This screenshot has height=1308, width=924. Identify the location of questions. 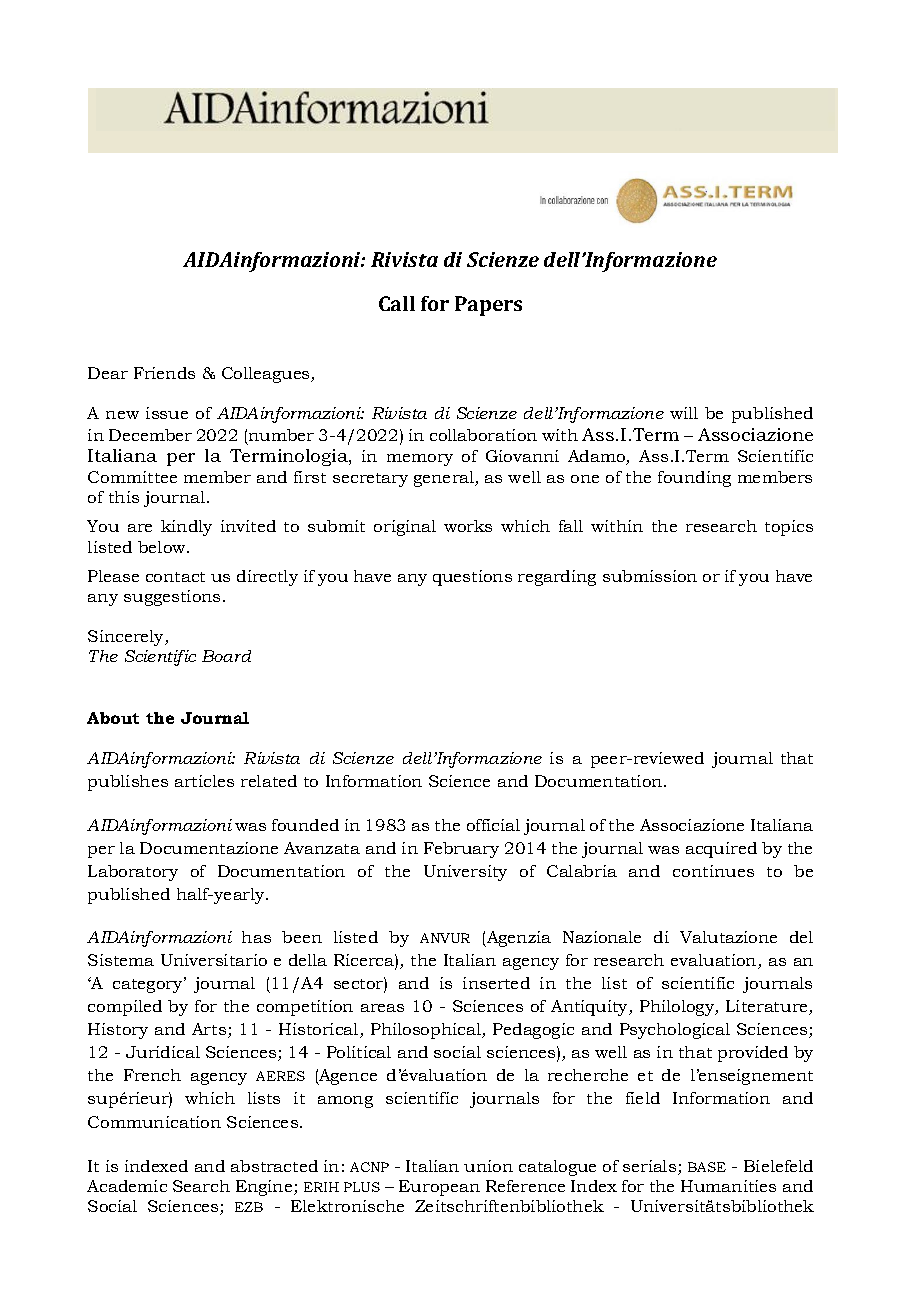
(472, 578).
